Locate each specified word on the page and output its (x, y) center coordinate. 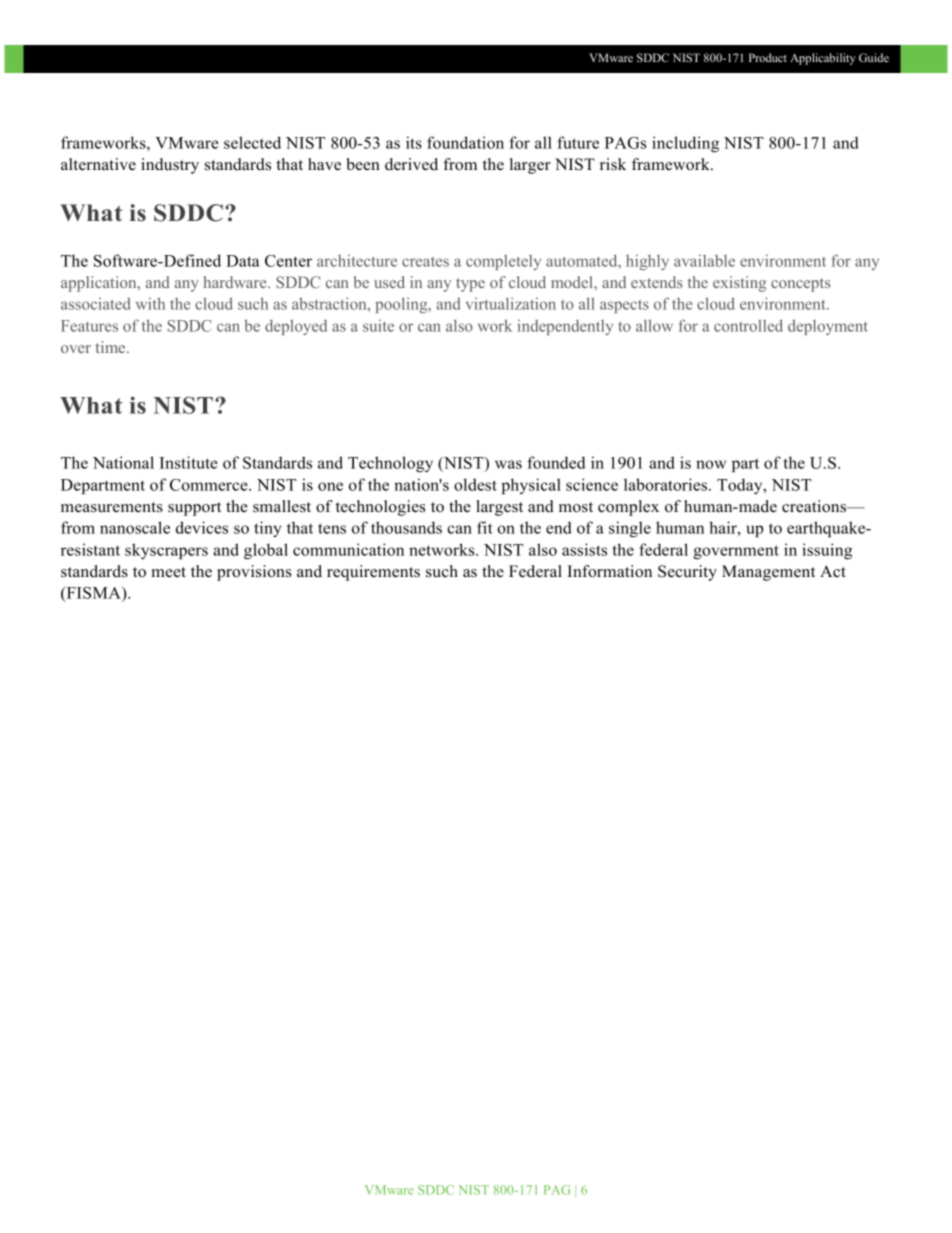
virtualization (511, 303)
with (150, 303)
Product (768, 57)
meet (168, 572)
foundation (465, 142)
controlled (748, 325)
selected (252, 142)
